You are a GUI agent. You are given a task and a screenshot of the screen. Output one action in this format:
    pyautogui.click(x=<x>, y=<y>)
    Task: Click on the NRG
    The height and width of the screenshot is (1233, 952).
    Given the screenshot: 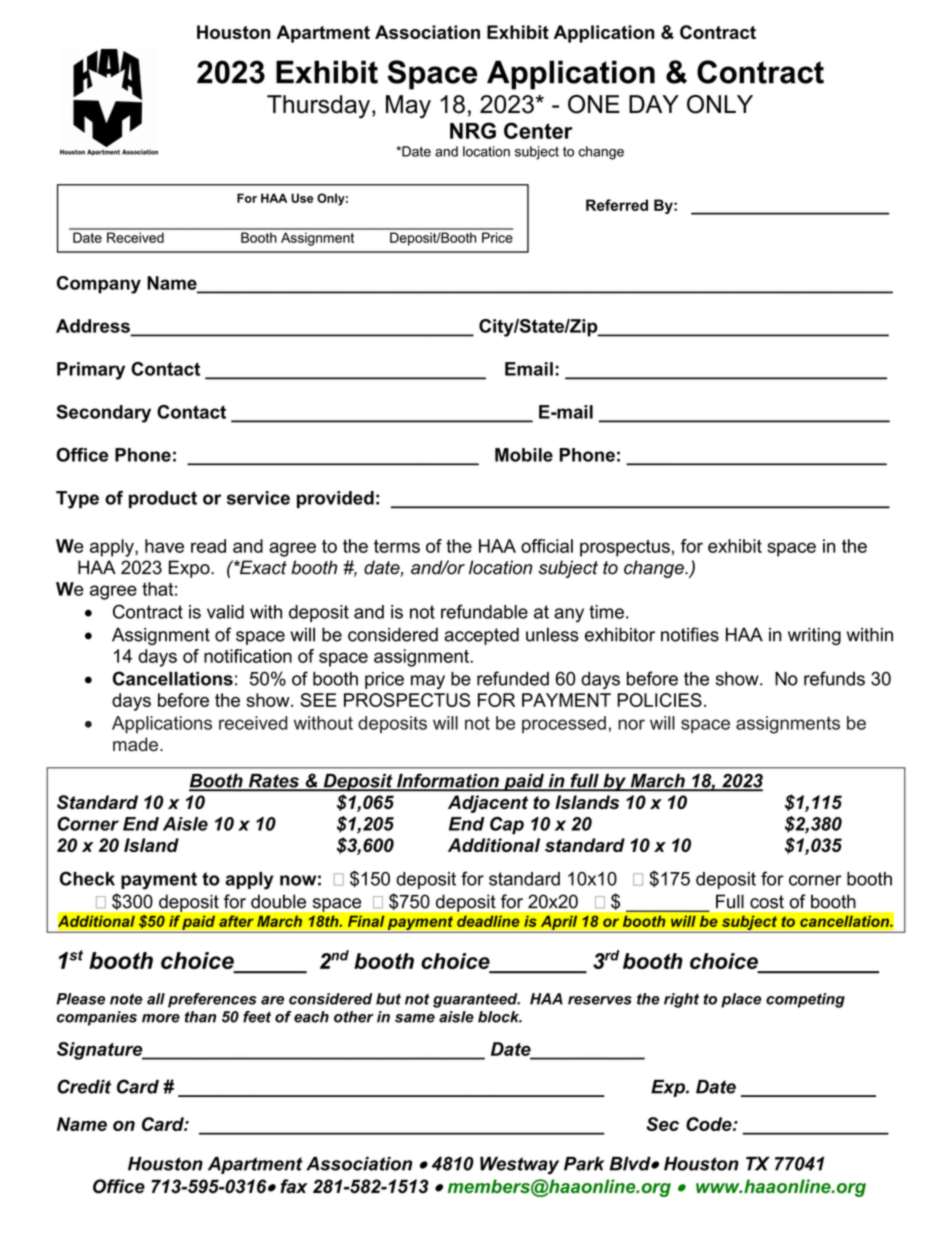 What is the action you would take?
    pyautogui.click(x=473, y=130)
